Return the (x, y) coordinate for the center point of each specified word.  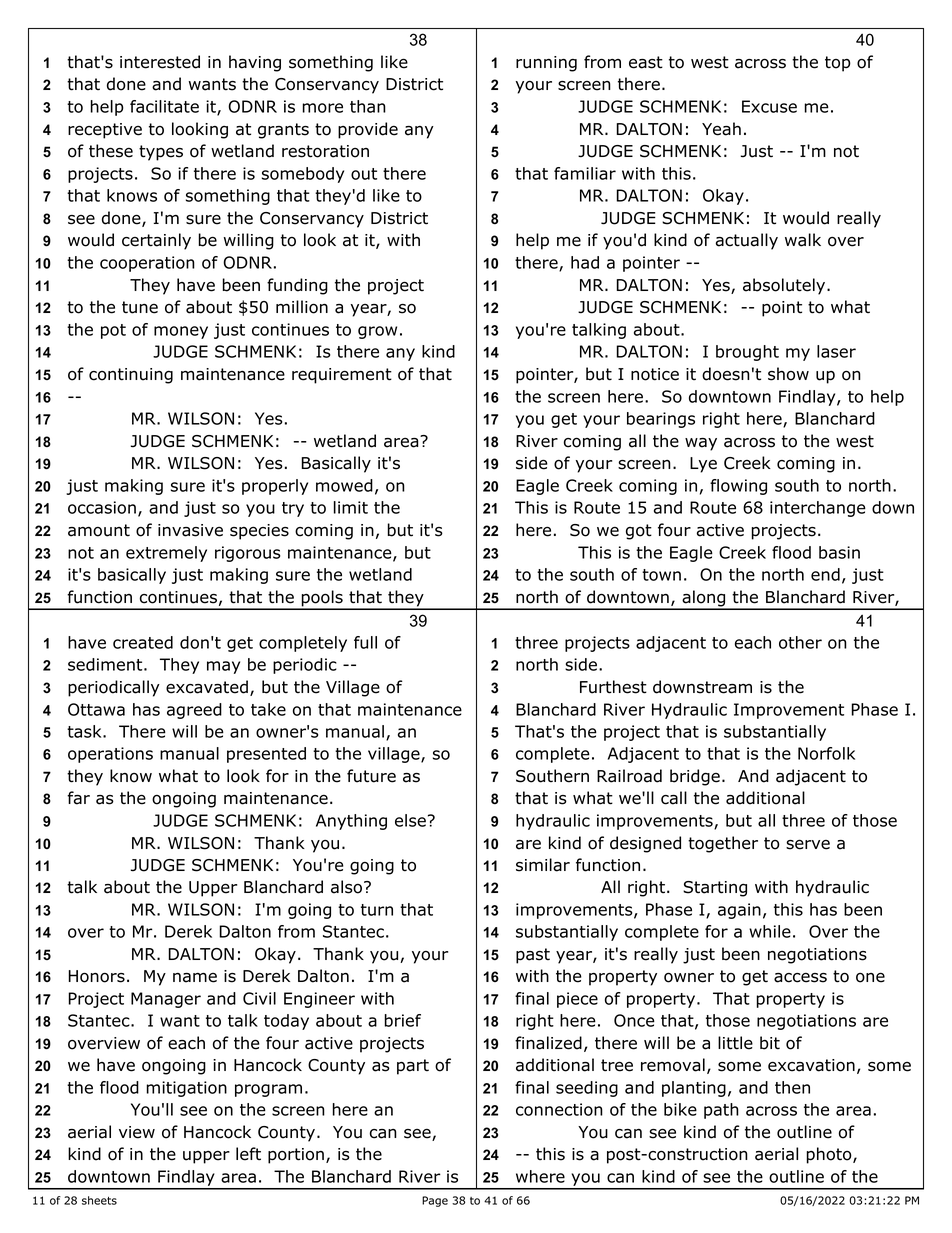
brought (747, 353)
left (248, 1154)
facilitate (164, 106)
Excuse (769, 106)
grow (377, 332)
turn (377, 910)
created (143, 642)
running (546, 64)
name (195, 978)
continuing (131, 376)
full (365, 642)
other (800, 642)
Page (435, 1201)
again (739, 911)
